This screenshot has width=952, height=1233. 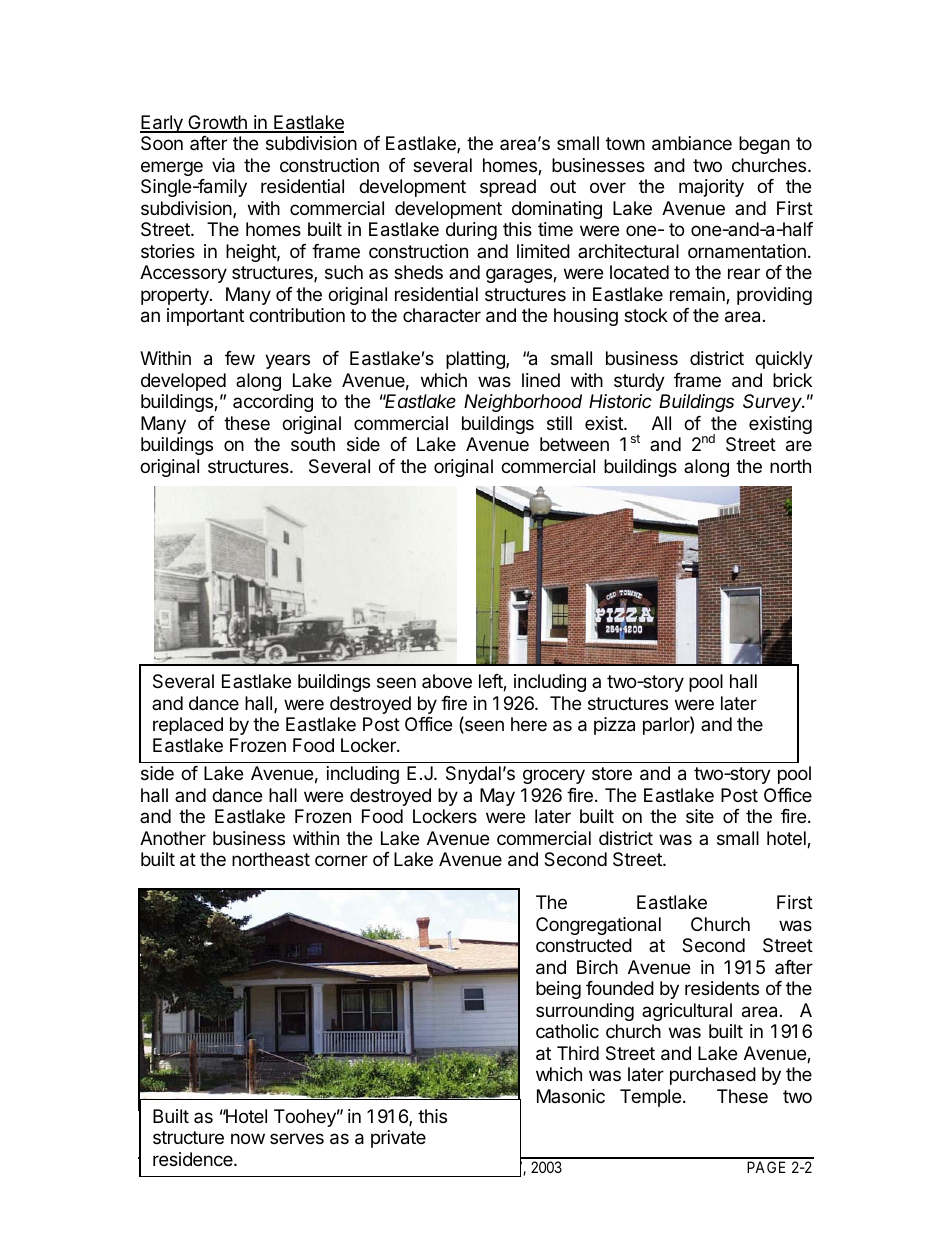 What do you see at coordinates (173, 838) in the screenshot?
I see `Another` at bounding box center [173, 838].
